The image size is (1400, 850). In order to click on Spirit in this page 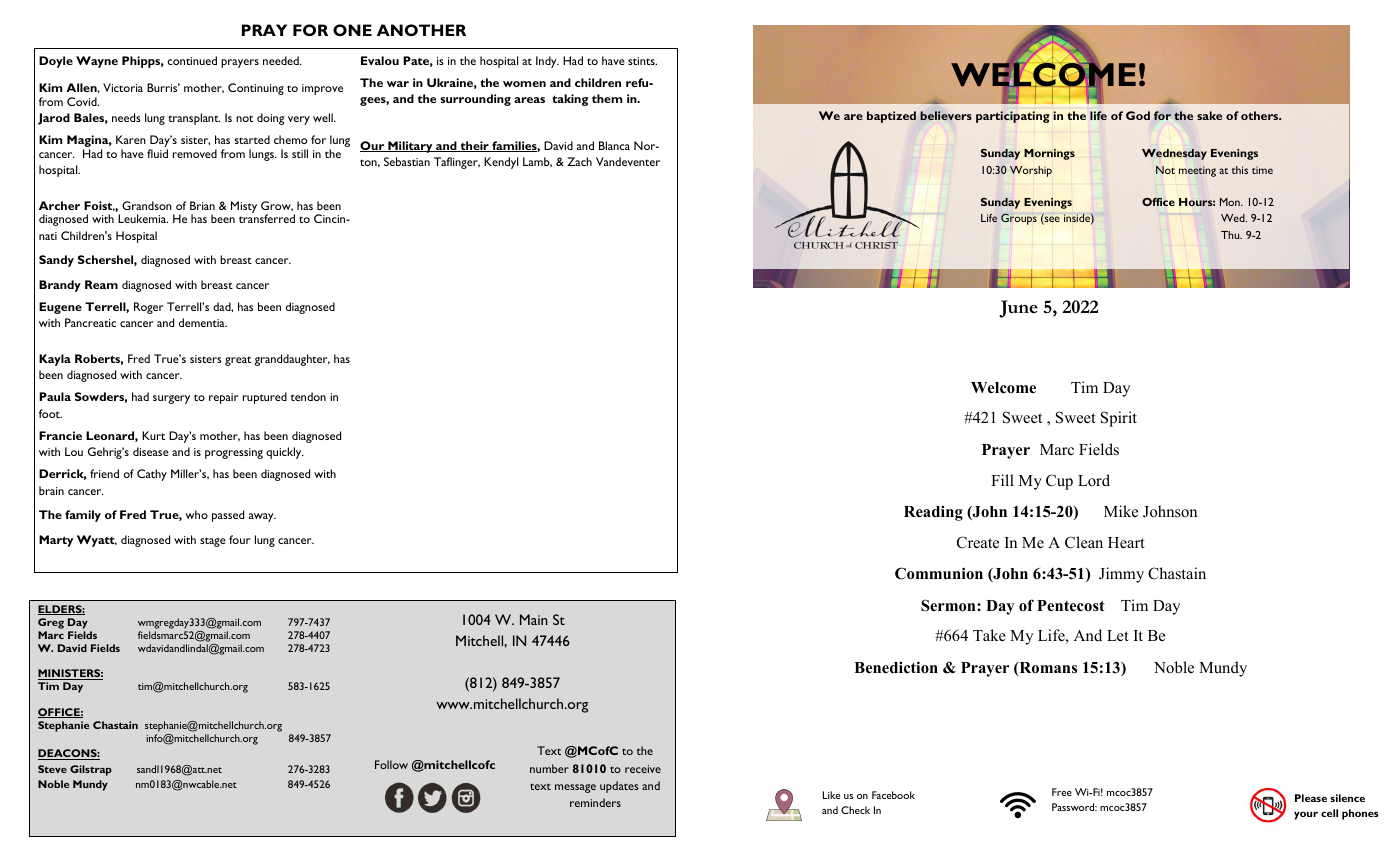, I will do `click(1119, 419)`.
